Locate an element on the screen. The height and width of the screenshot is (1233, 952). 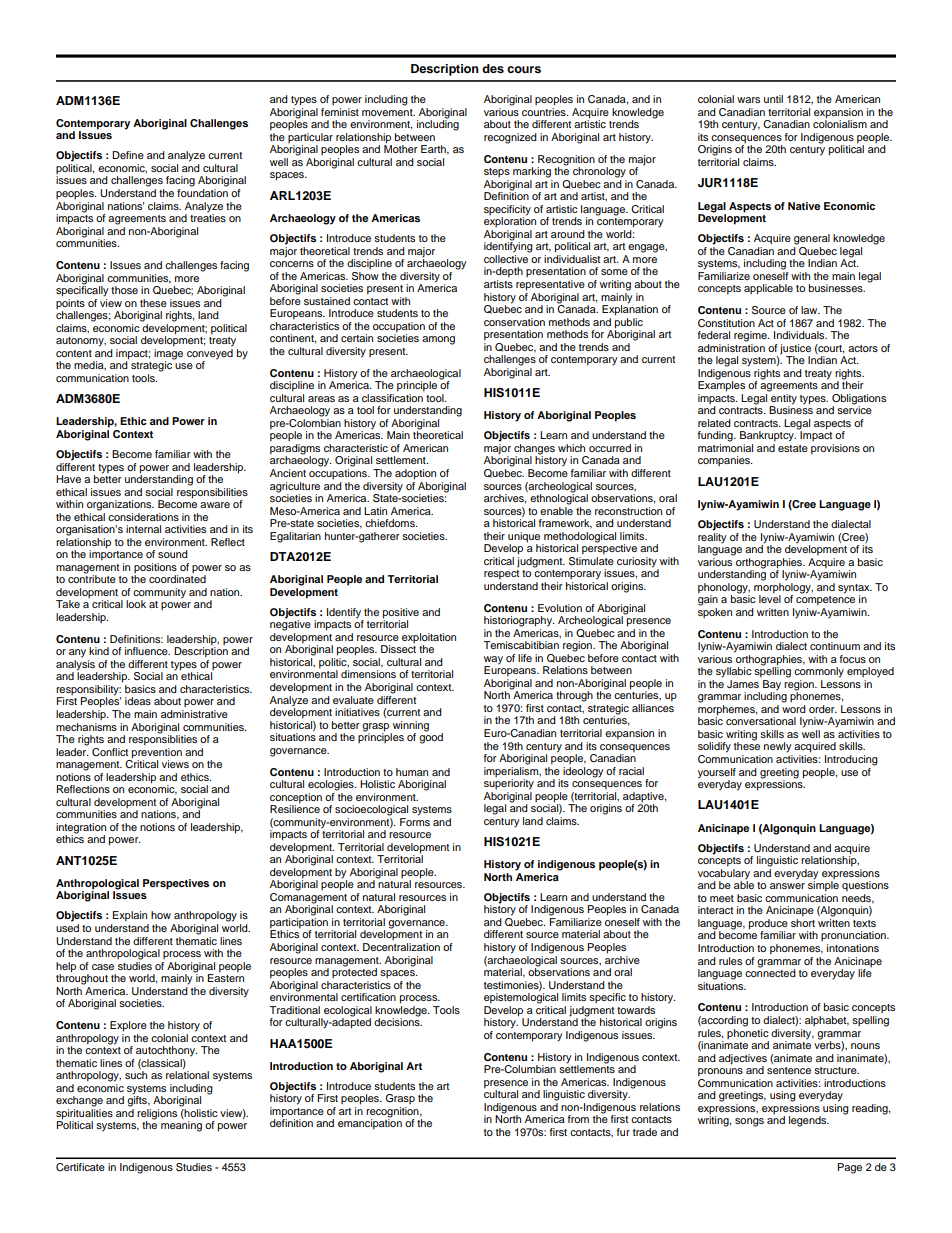
prevention is located at coordinates (157, 753).
